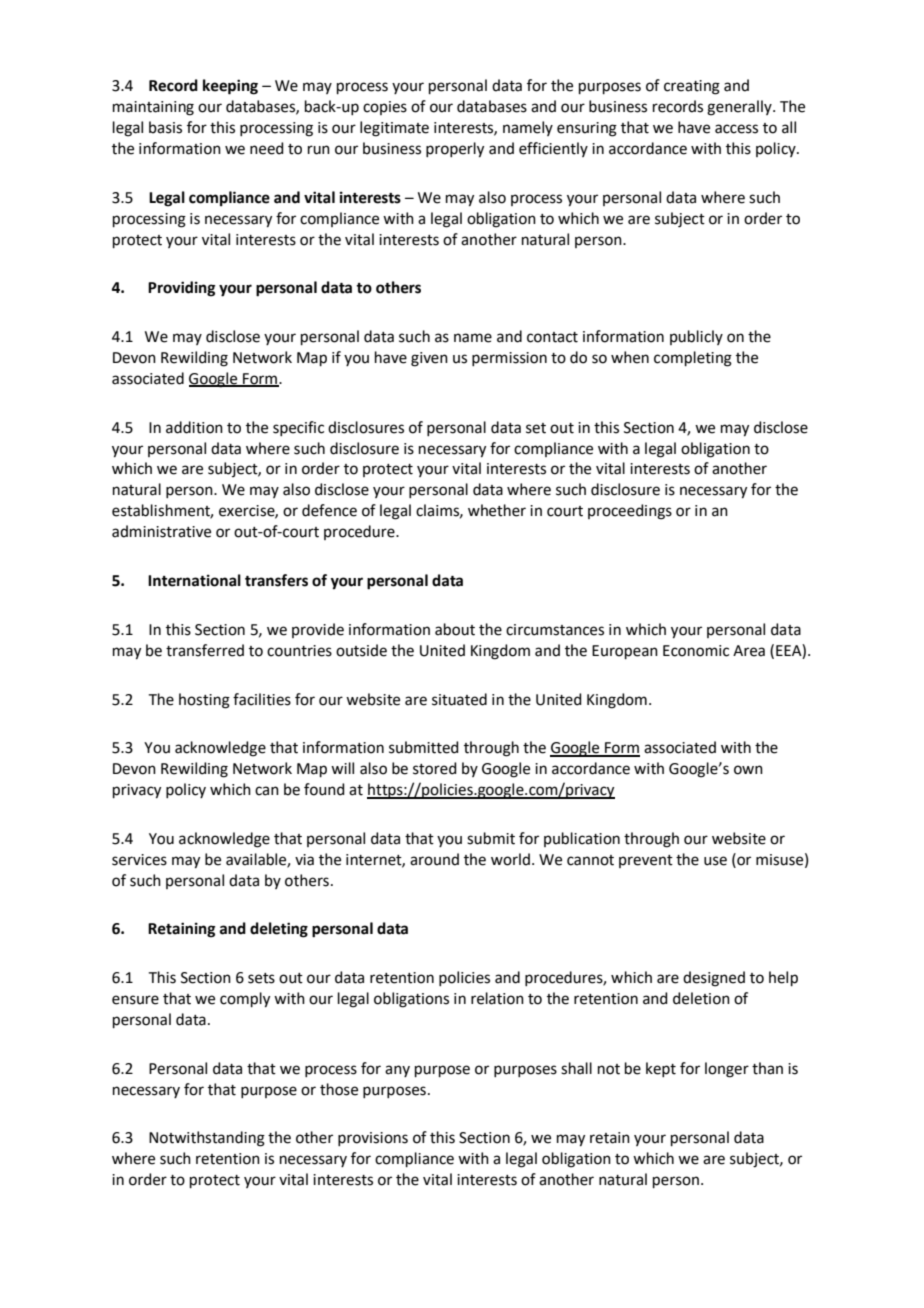 The width and height of the image is (924, 1308). I want to click on those, so click(339, 1089).
